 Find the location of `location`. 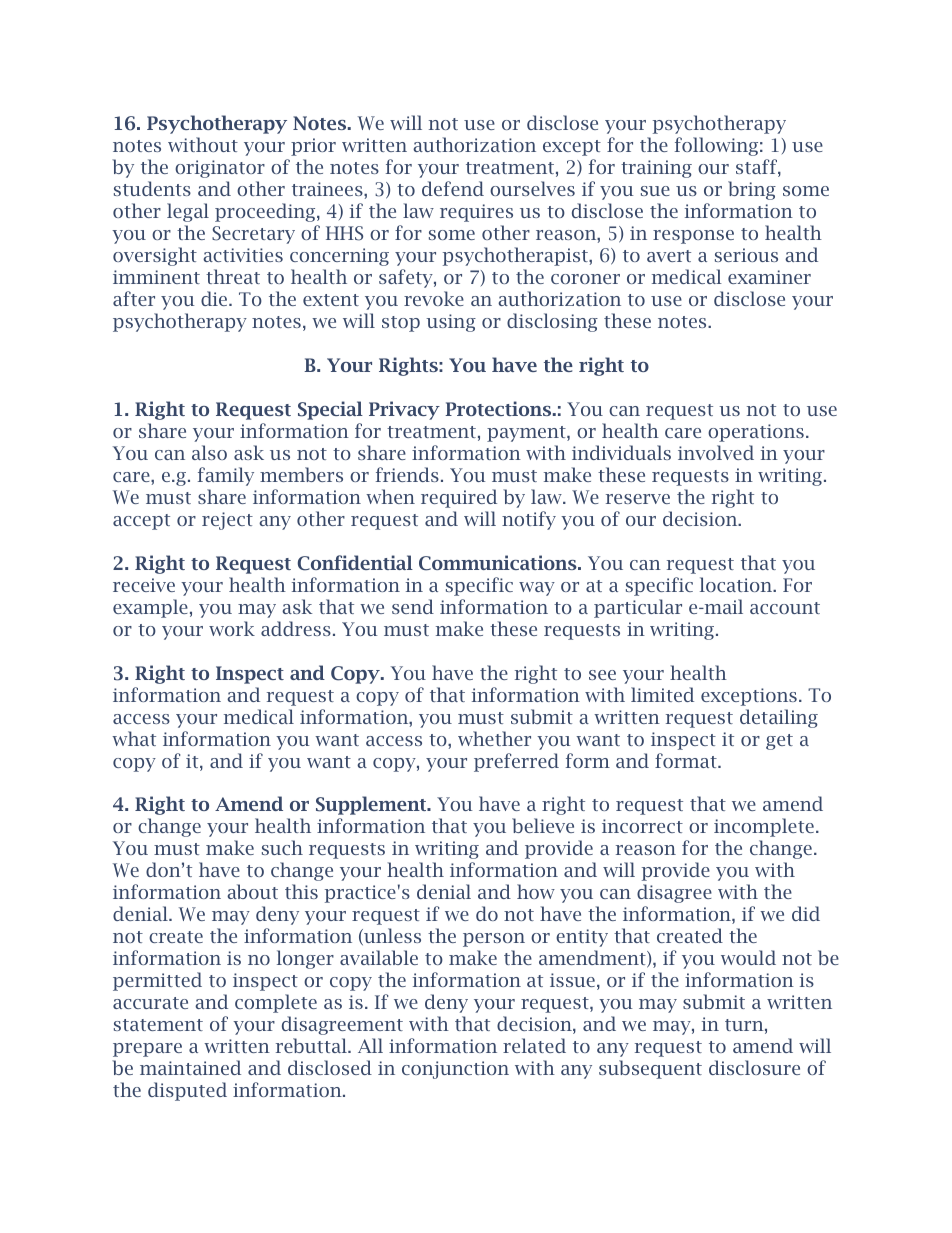

location is located at coordinates (737, 584).
